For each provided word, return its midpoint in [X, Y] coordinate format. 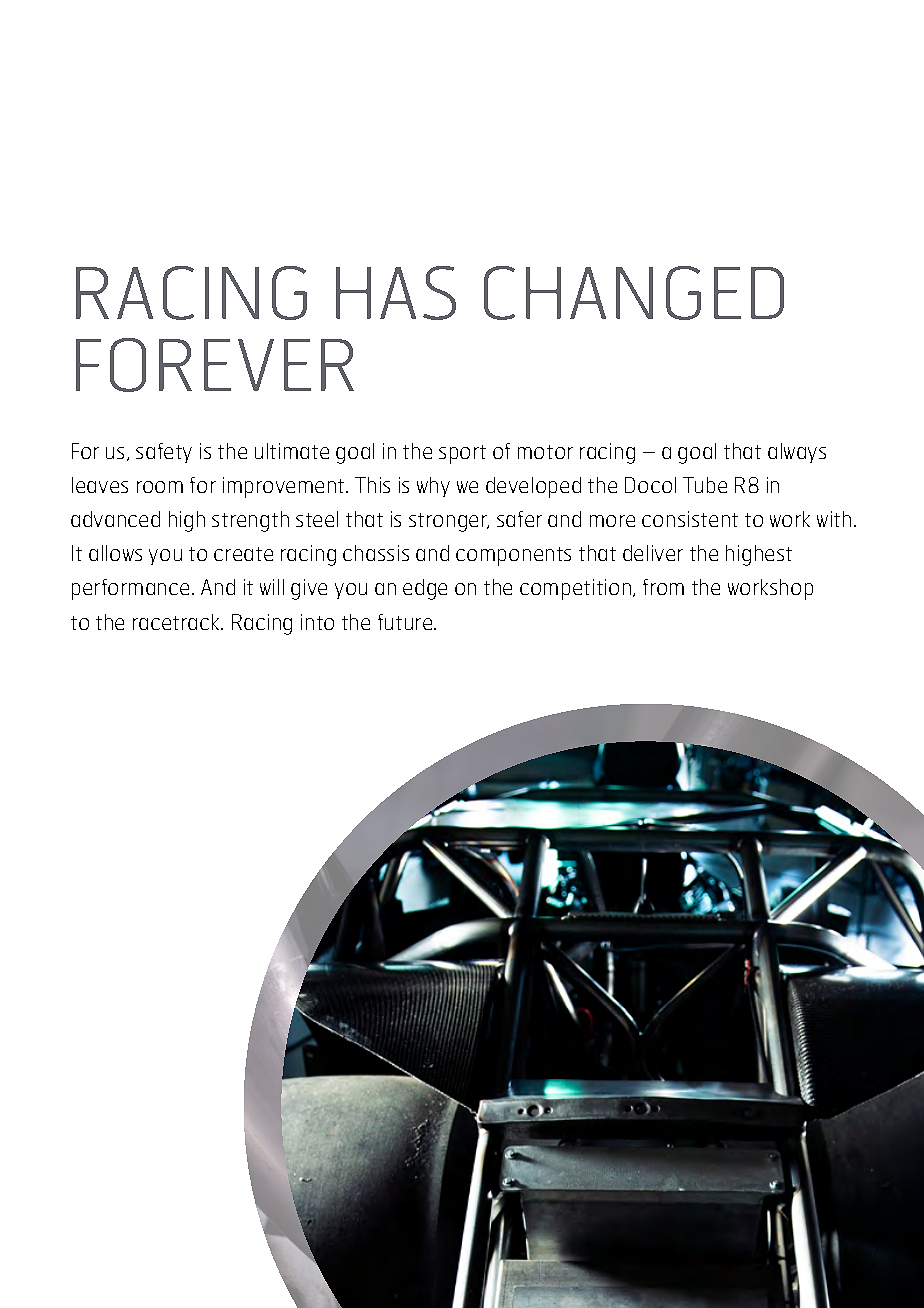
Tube [705, 485]
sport [462, 454]
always [797, 453]
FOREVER [215, 365]
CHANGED [634, 293]
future [406, 622]
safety [164, 453]
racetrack [177, 622]
